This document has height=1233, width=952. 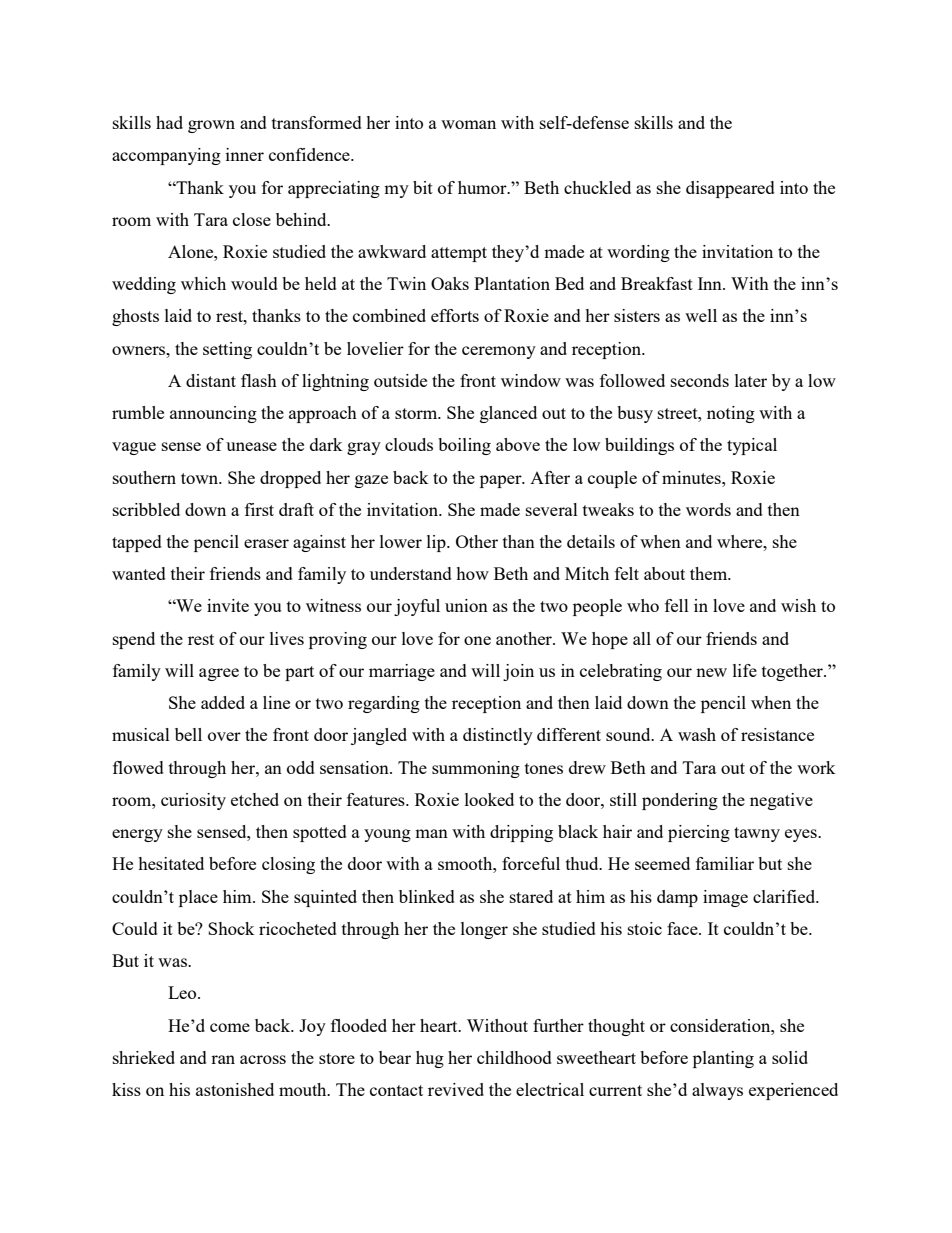 I want to click on curiosity, so click(x=193, y=801).
